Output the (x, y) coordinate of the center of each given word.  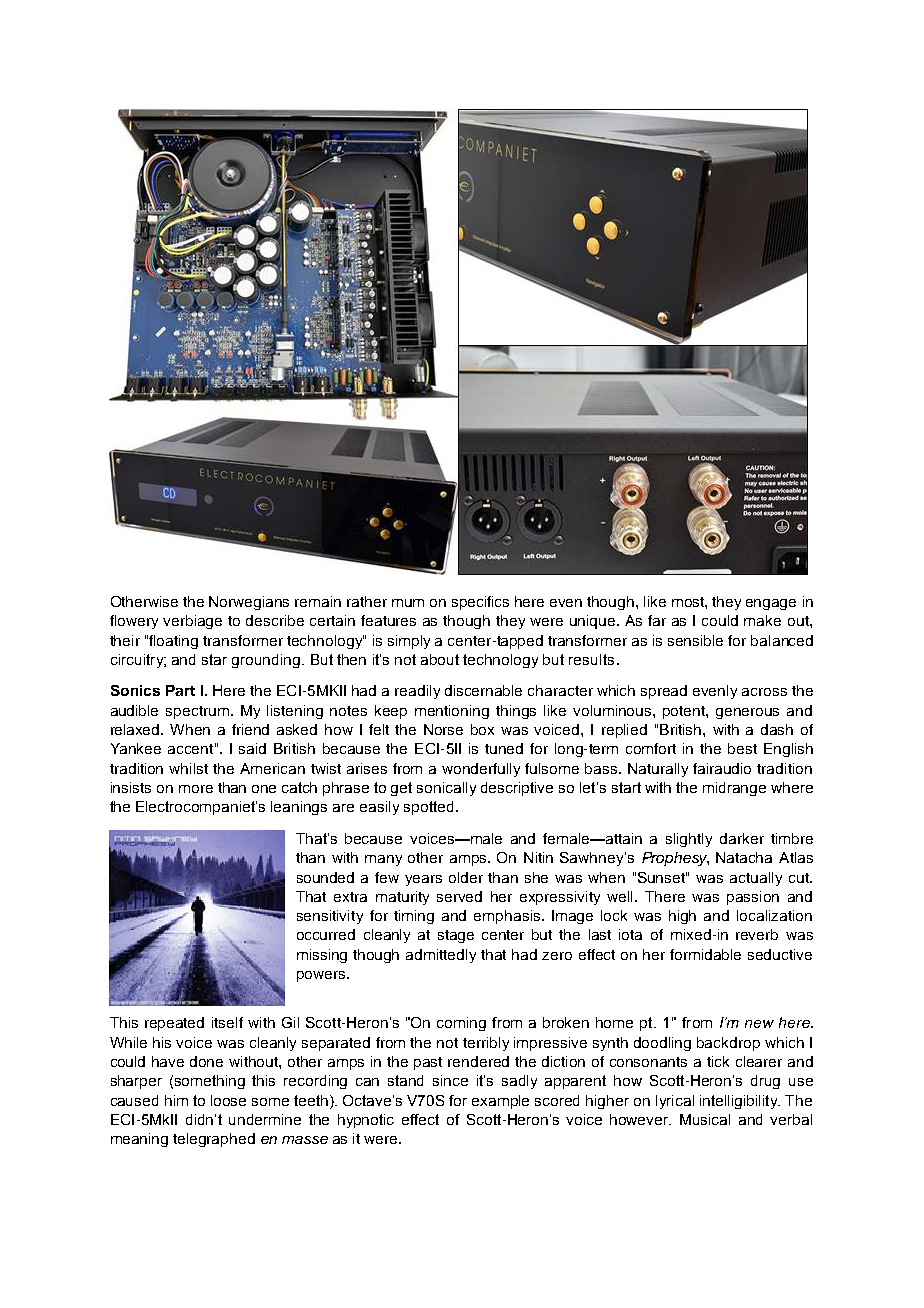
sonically (446, 789)
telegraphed (214, 1140)
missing (322, 956)
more (196, 789)
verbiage (192, 622)
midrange (734, 789)
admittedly (441, 956)
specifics (480, 603)
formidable (705, 954)
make (762, 620)
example (500, 1102)
